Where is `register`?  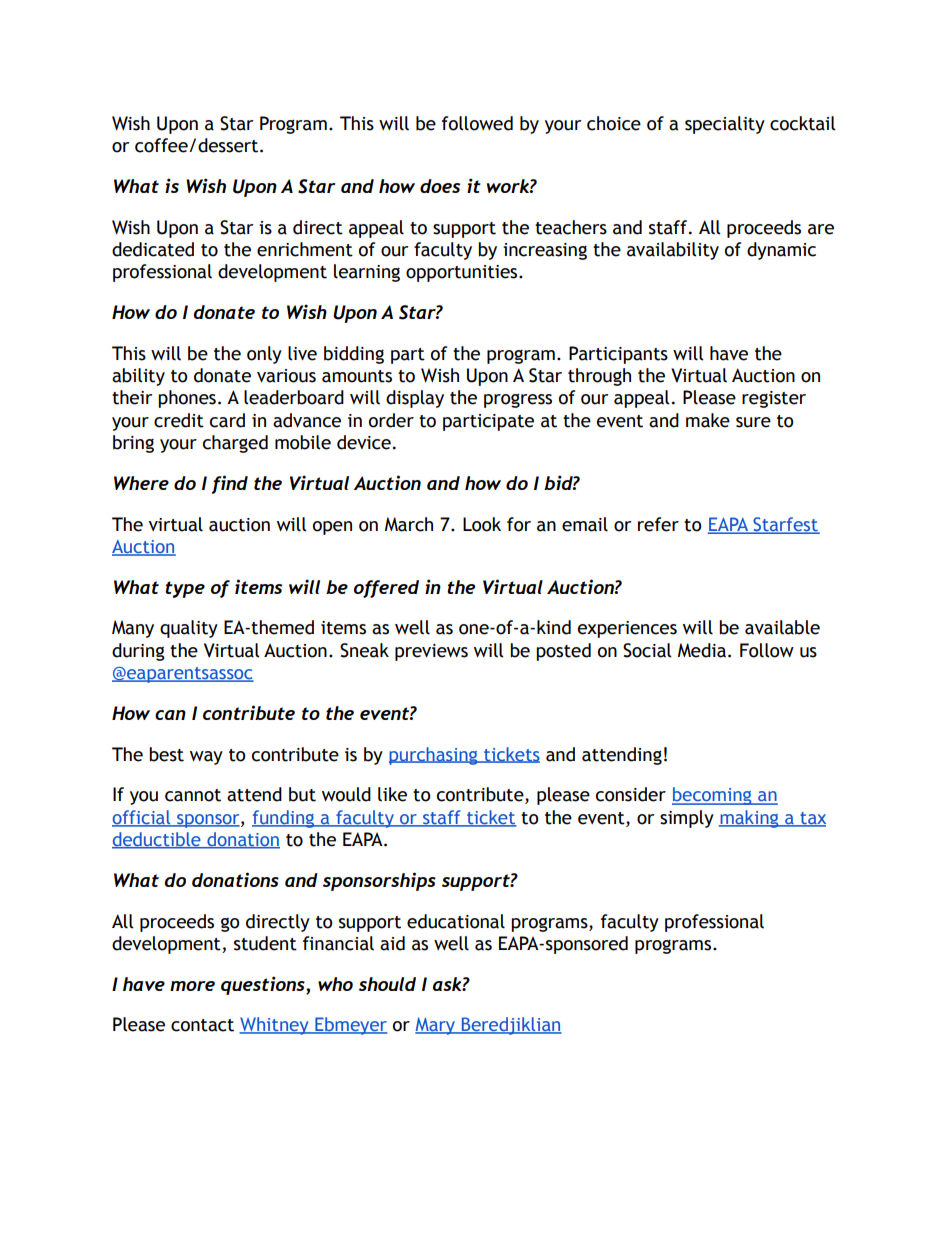 register is located at coordinates (774, 399).
